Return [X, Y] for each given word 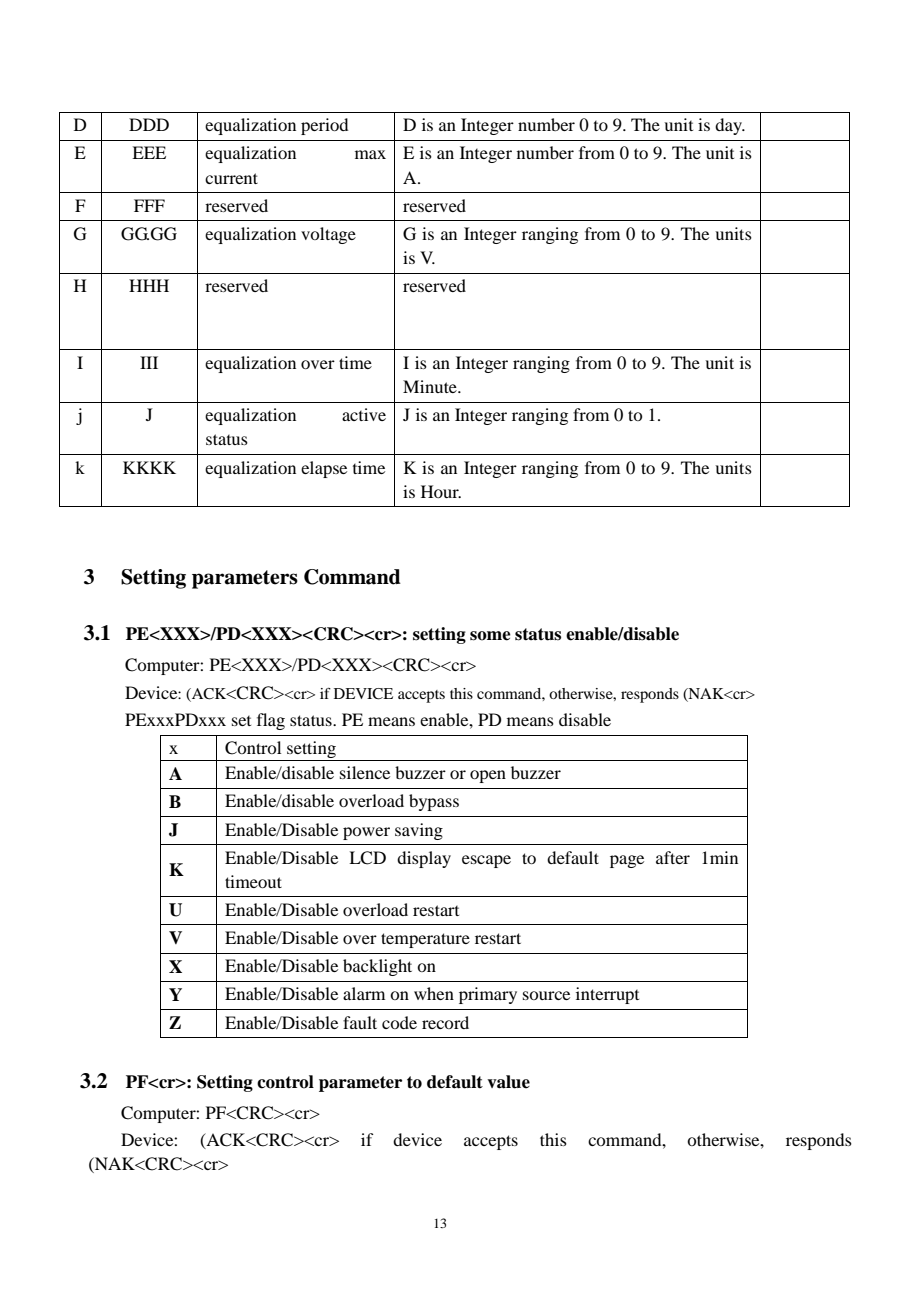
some [490, 636]
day [730, 126]
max [370, 154]
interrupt [607, 995]
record [445, 1022]
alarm [364, 993]
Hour [441, 491]
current [231, 178]
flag [271, 721]
